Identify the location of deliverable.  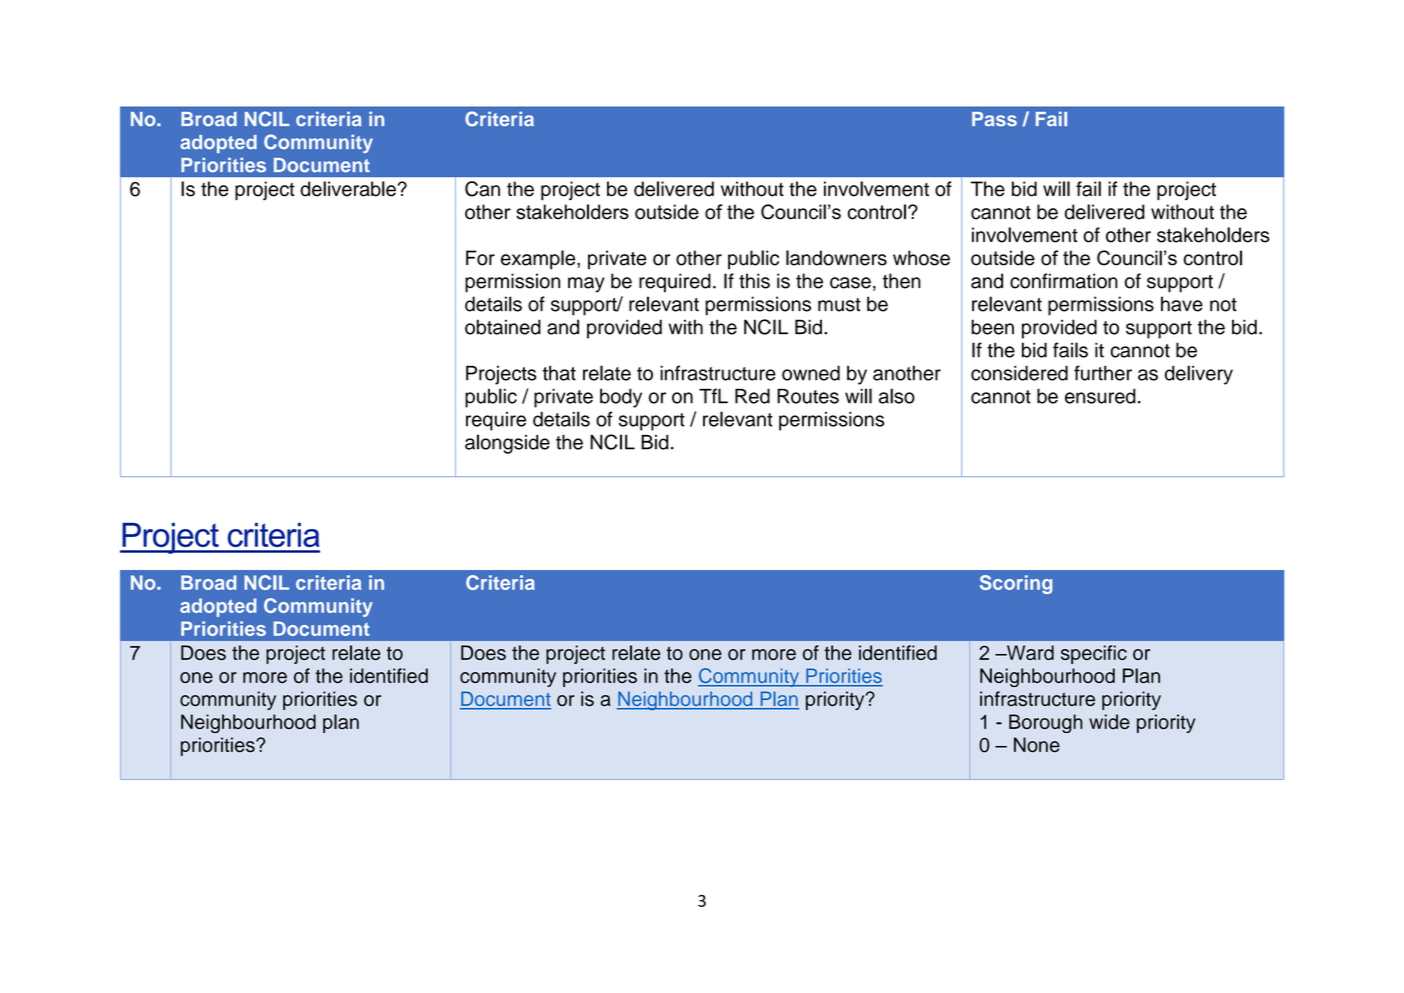
(348, 189).
